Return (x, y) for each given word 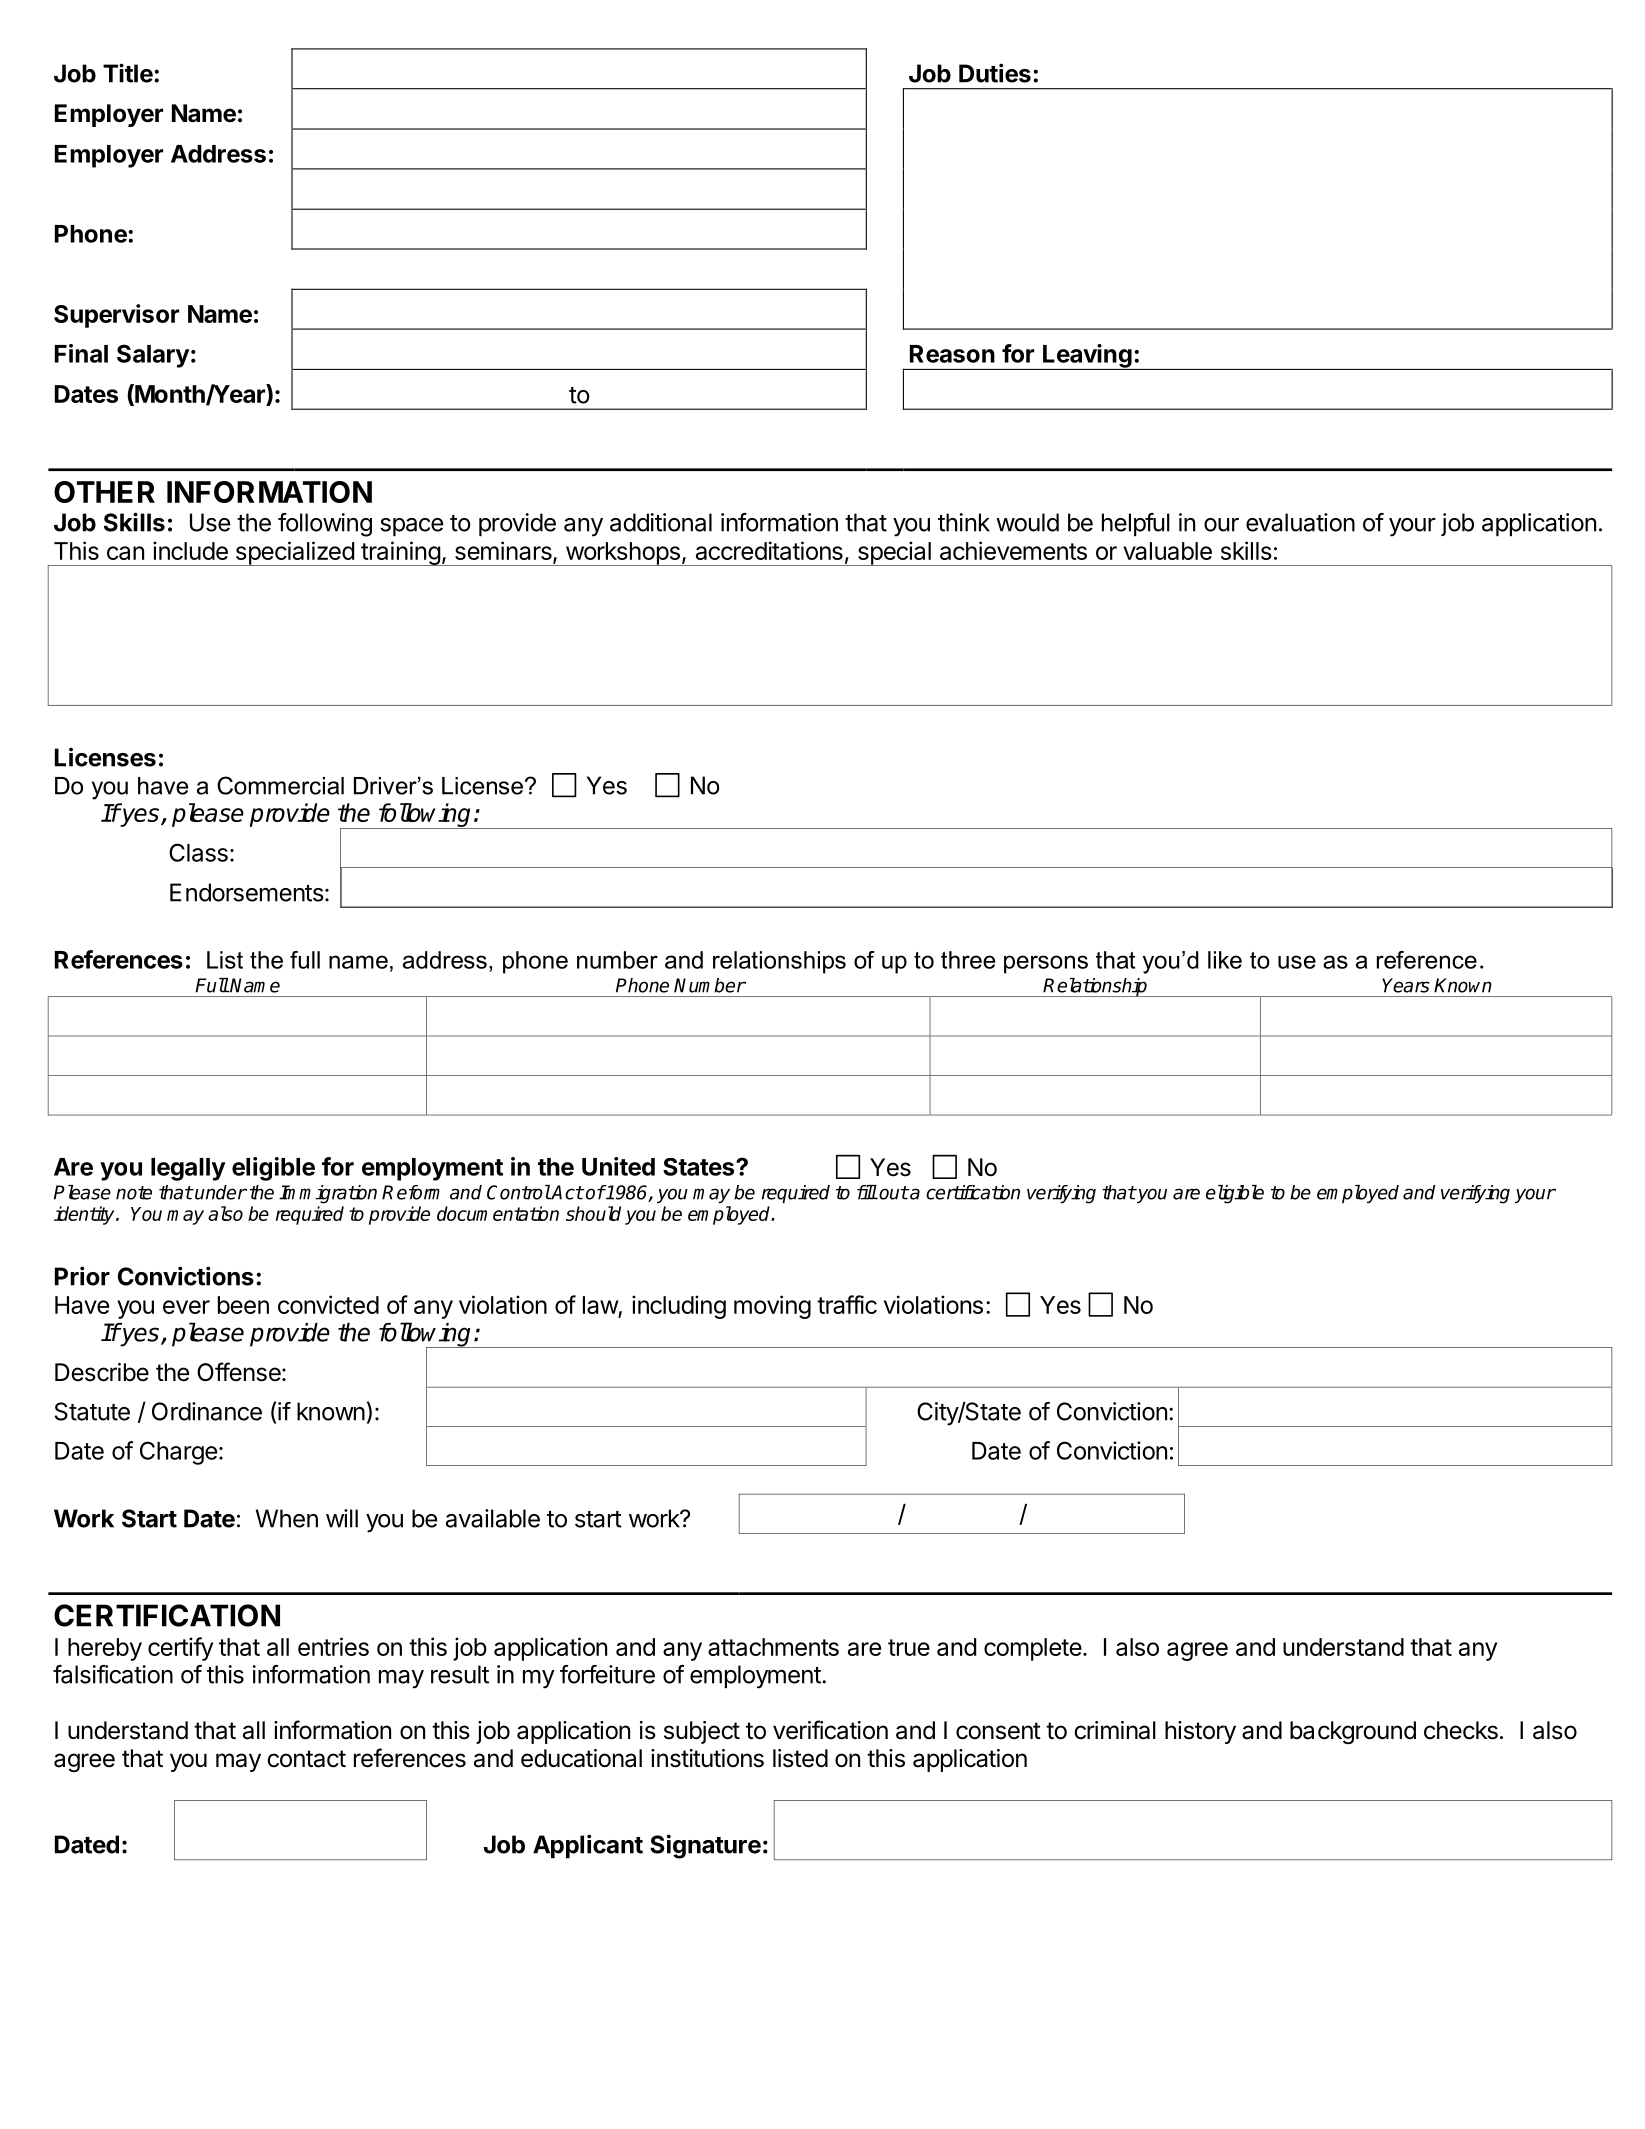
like (1225, 960)
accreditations (769, 550)
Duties (995, 73)
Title (128, 73)
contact (306, 1759)
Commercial (280, 785)
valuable (1167, 551)
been (243, 1305)
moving (772, 1307)
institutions (707, 1758)
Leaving (1087, 357)
